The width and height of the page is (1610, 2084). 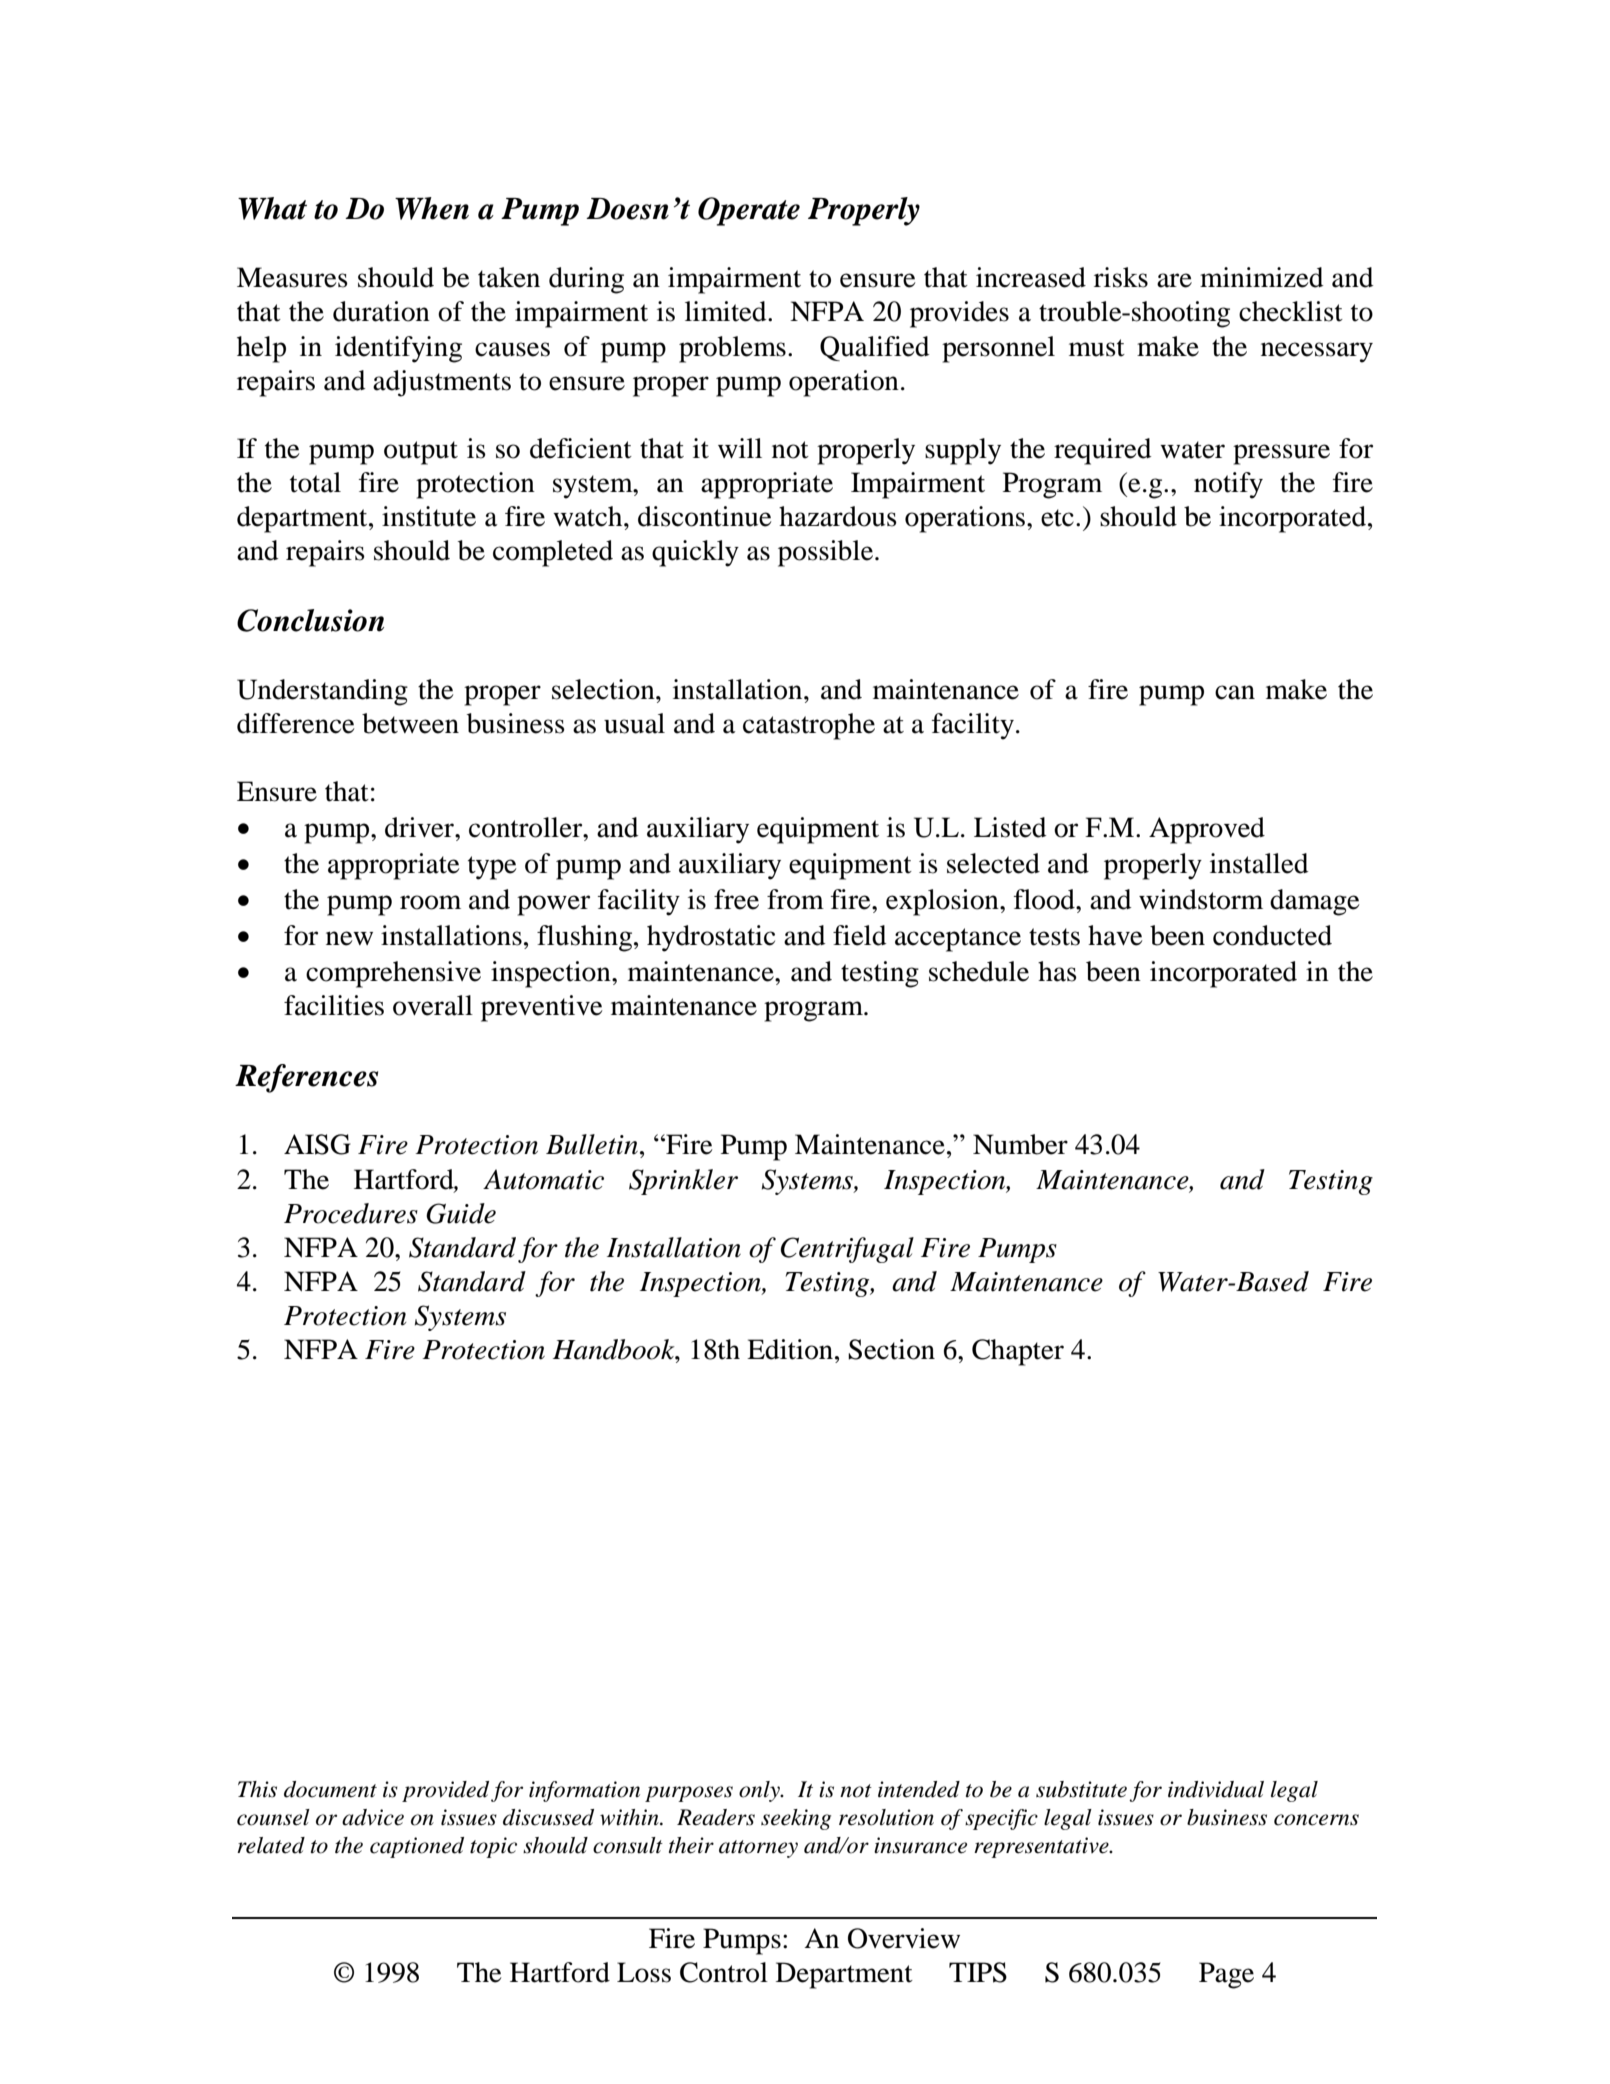 What do you see at coordinates (306, 1078) in the page?
I see `References` at bounding box center [306, 1078].
